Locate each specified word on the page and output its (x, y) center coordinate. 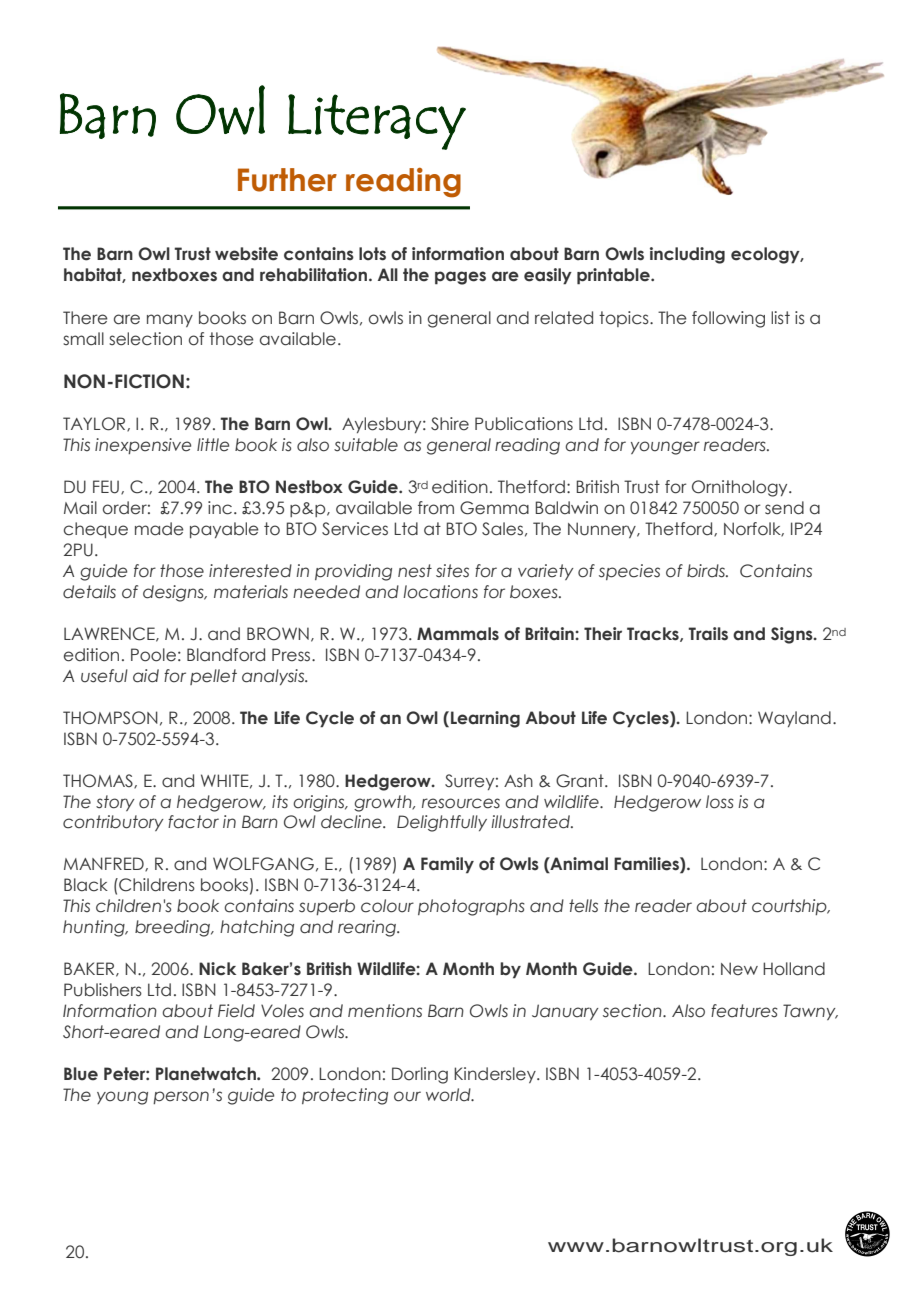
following (728, 319)
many (170, 320)
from (436, 508)
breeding (174, 928)
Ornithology (741, 488)
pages (460, 278)
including (687, 255)
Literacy (377, 122)
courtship (790, 907)
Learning (485, 719)
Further (287, 180)
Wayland (794, 719)
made (159, 529)
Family (447, 865)
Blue (81, 1074)
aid (146, 676)
